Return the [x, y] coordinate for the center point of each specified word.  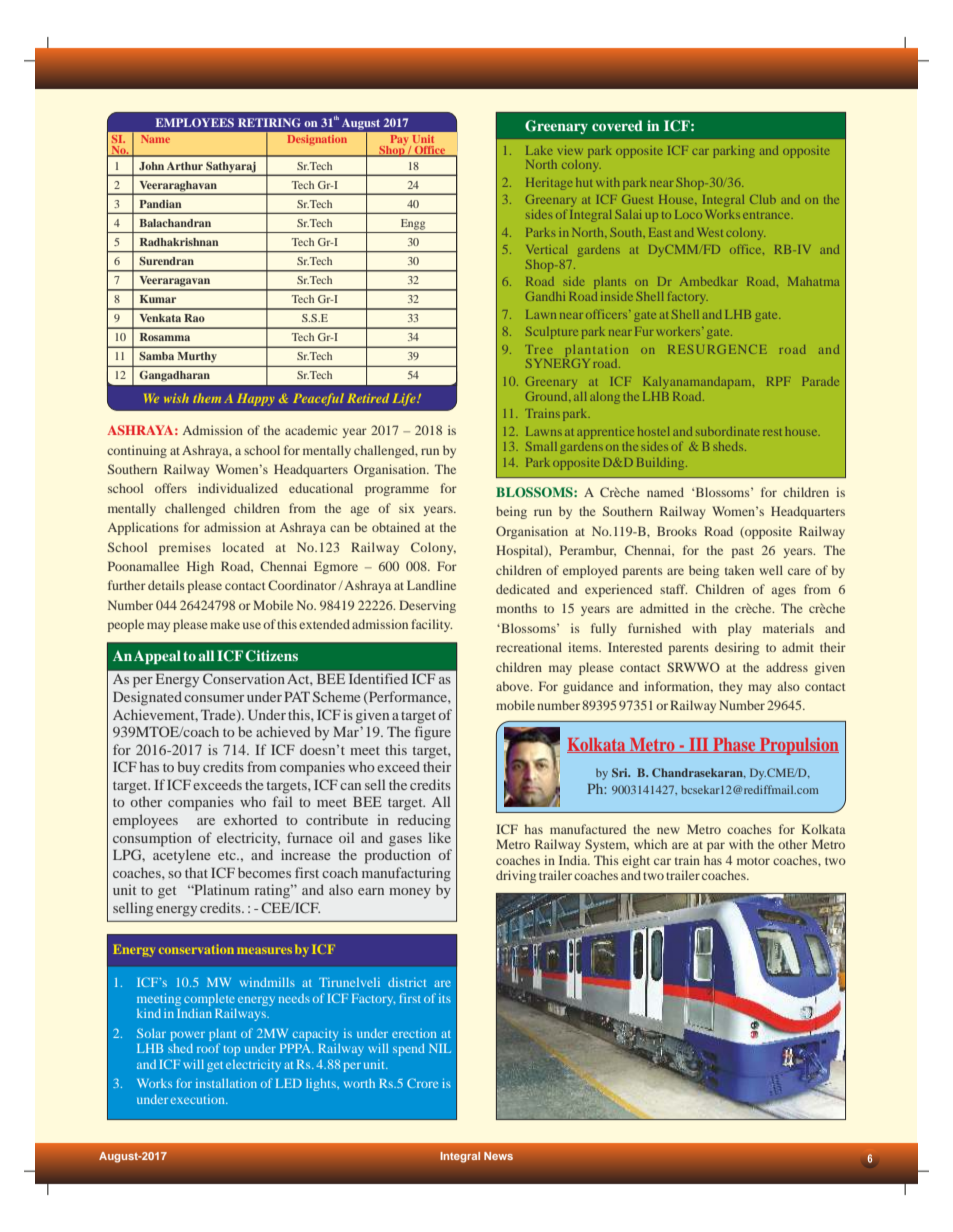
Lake [539, 150]
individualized [238, 488]
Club [763, 199]
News [498, 1156]
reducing [424, 821]
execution [199, 1099]
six [407, 508]
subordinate [727, 431]
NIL [440, 1048]
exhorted [251, 819]
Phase [734, 745]
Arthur [185, 166]
